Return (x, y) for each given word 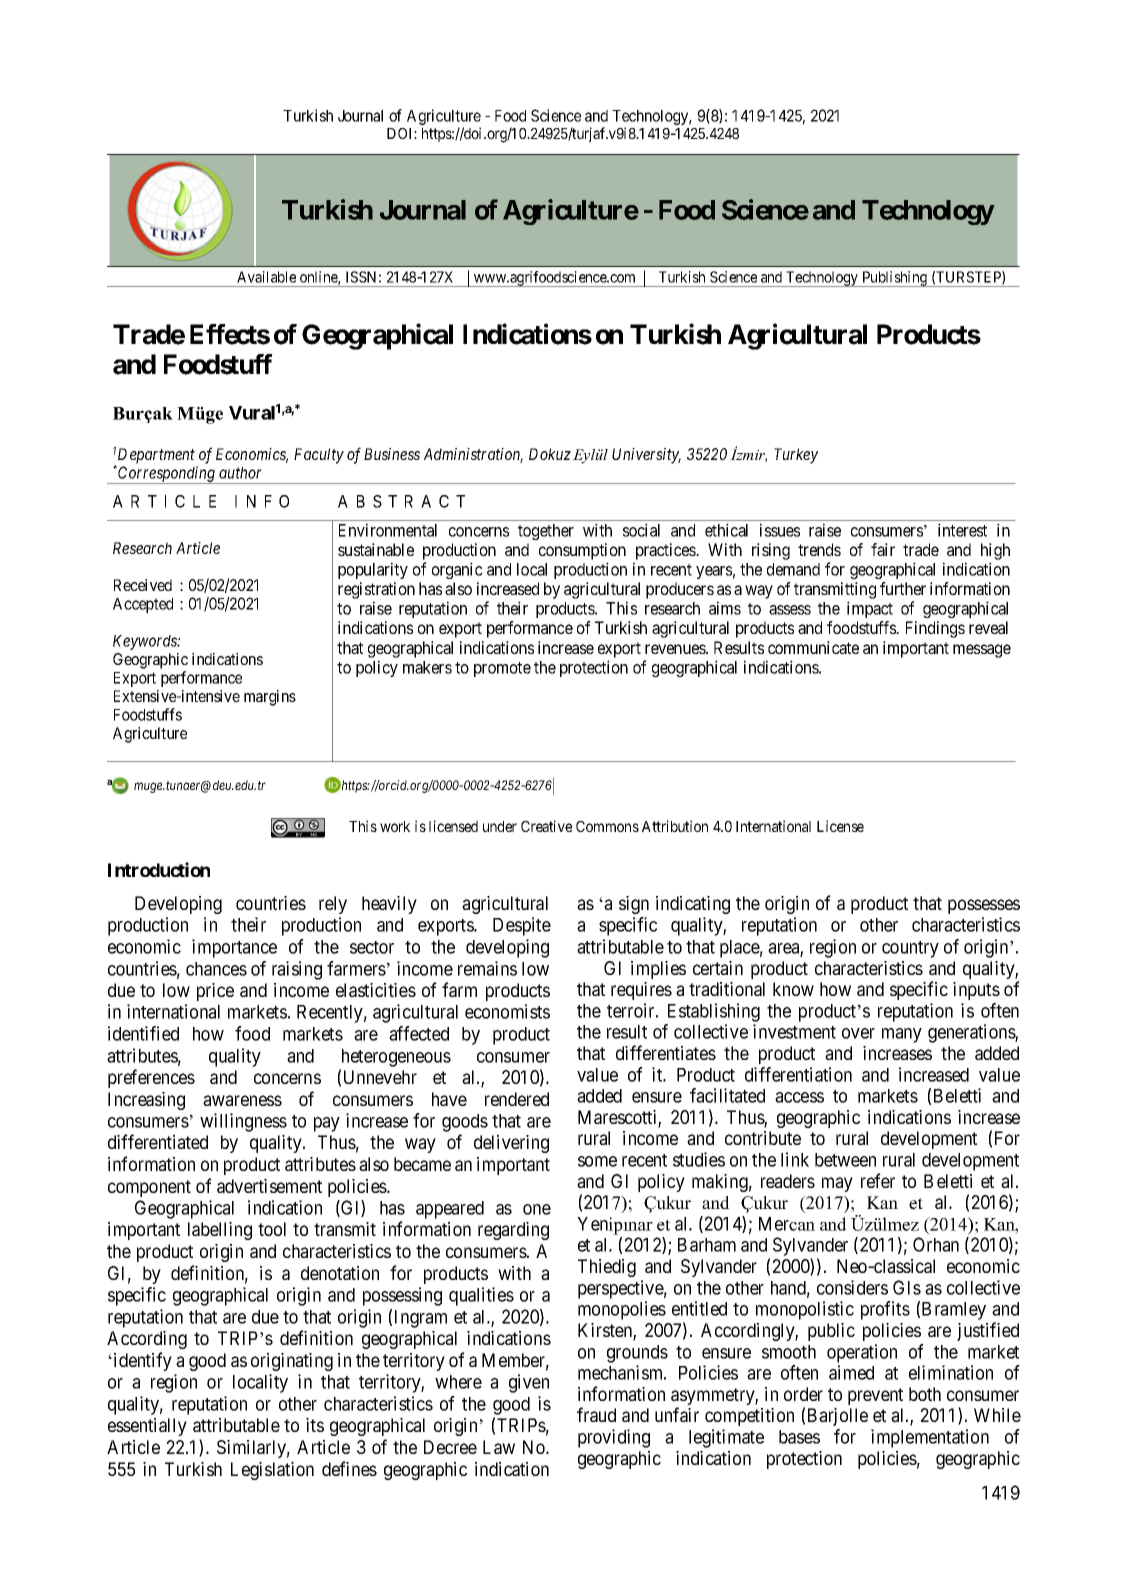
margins (270, 698)
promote (502, 669)
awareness (242, 1100)
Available (266, 277)
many (902, 1035)
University (646, 456)
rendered (517, 1099)
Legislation (272, 1471)
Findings (935, 629)
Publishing (894, 279)
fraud (596, 1414)
